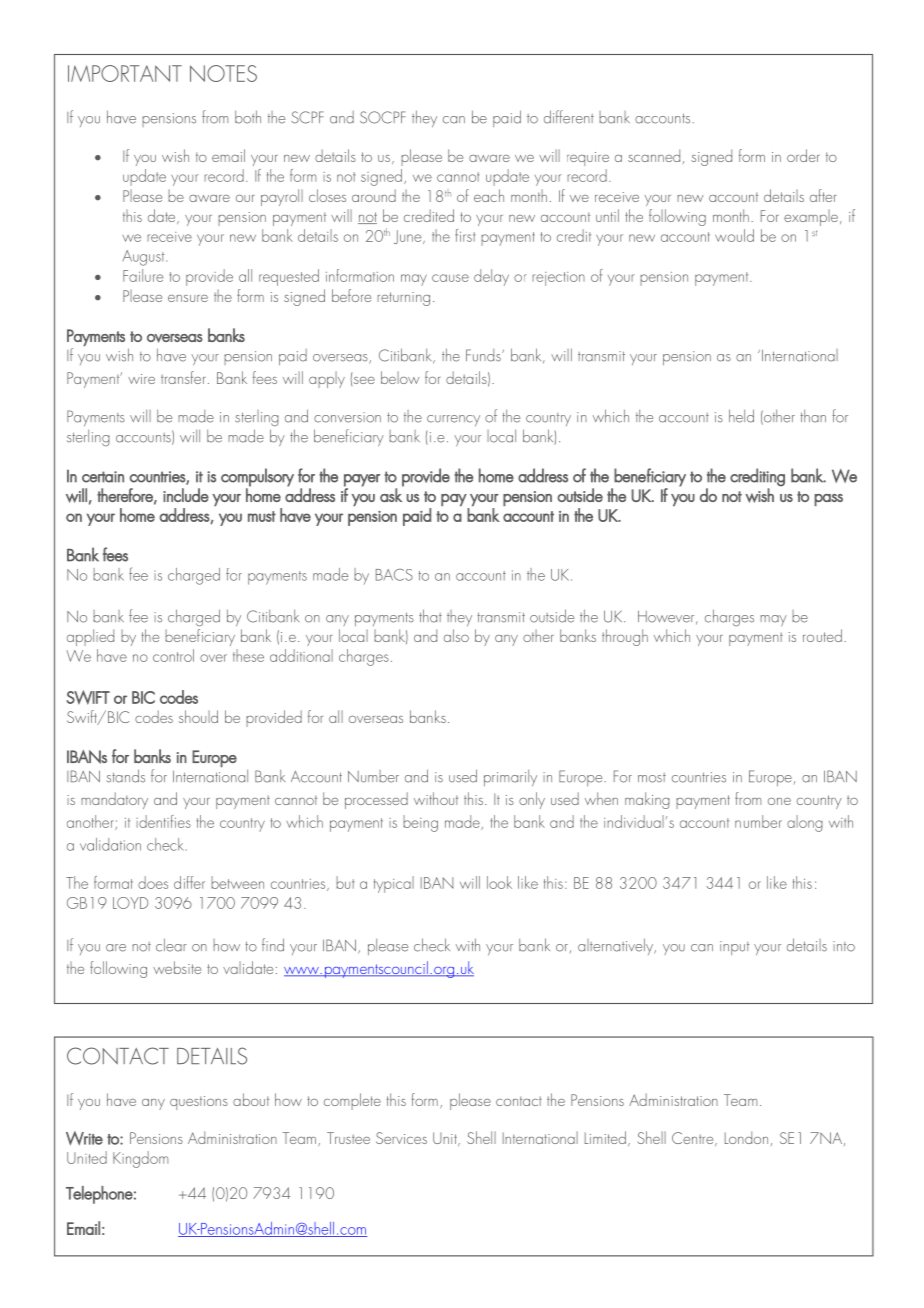 This screenshot has width=924, height=1308. I want to click on cause, so click(450, 278).
